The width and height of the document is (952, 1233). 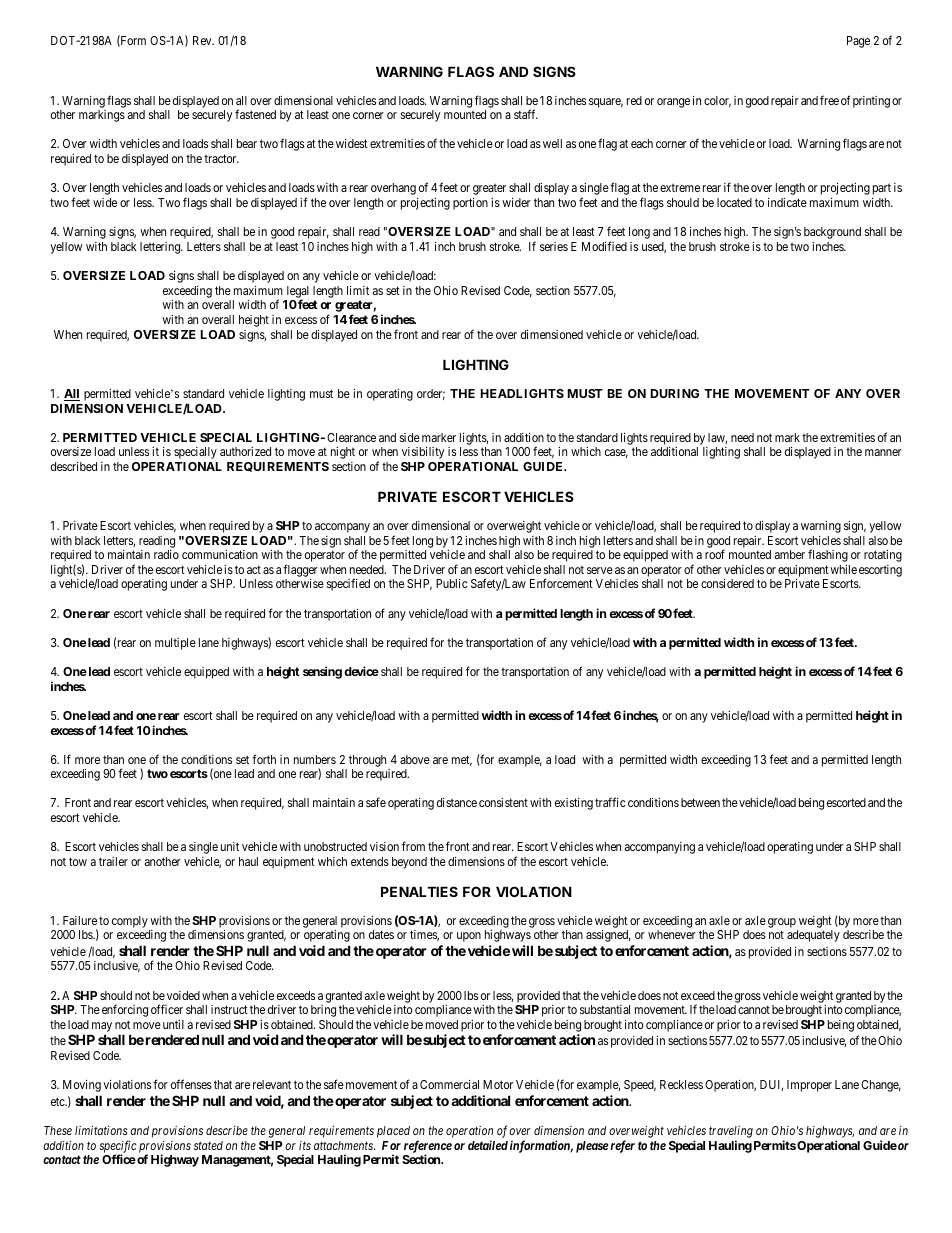 What do you see at coordinates (166, 554) in the document?
I see `radio` at bounding box center [166, 554].
